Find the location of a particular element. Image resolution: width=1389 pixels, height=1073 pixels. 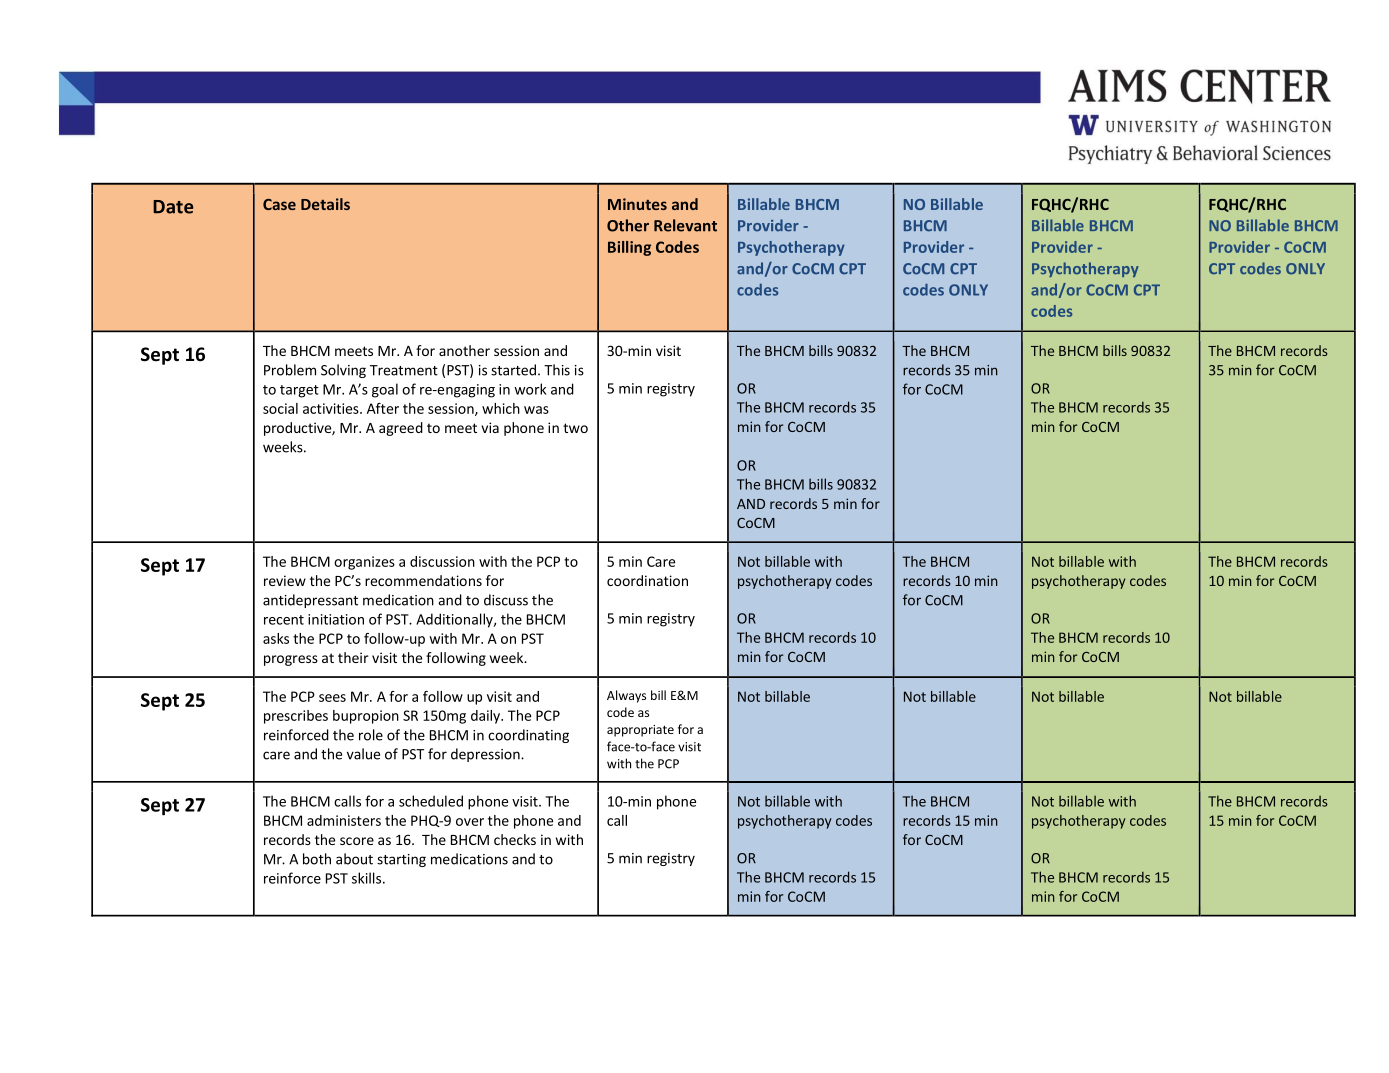

both is located at coordinates (317, 859).
